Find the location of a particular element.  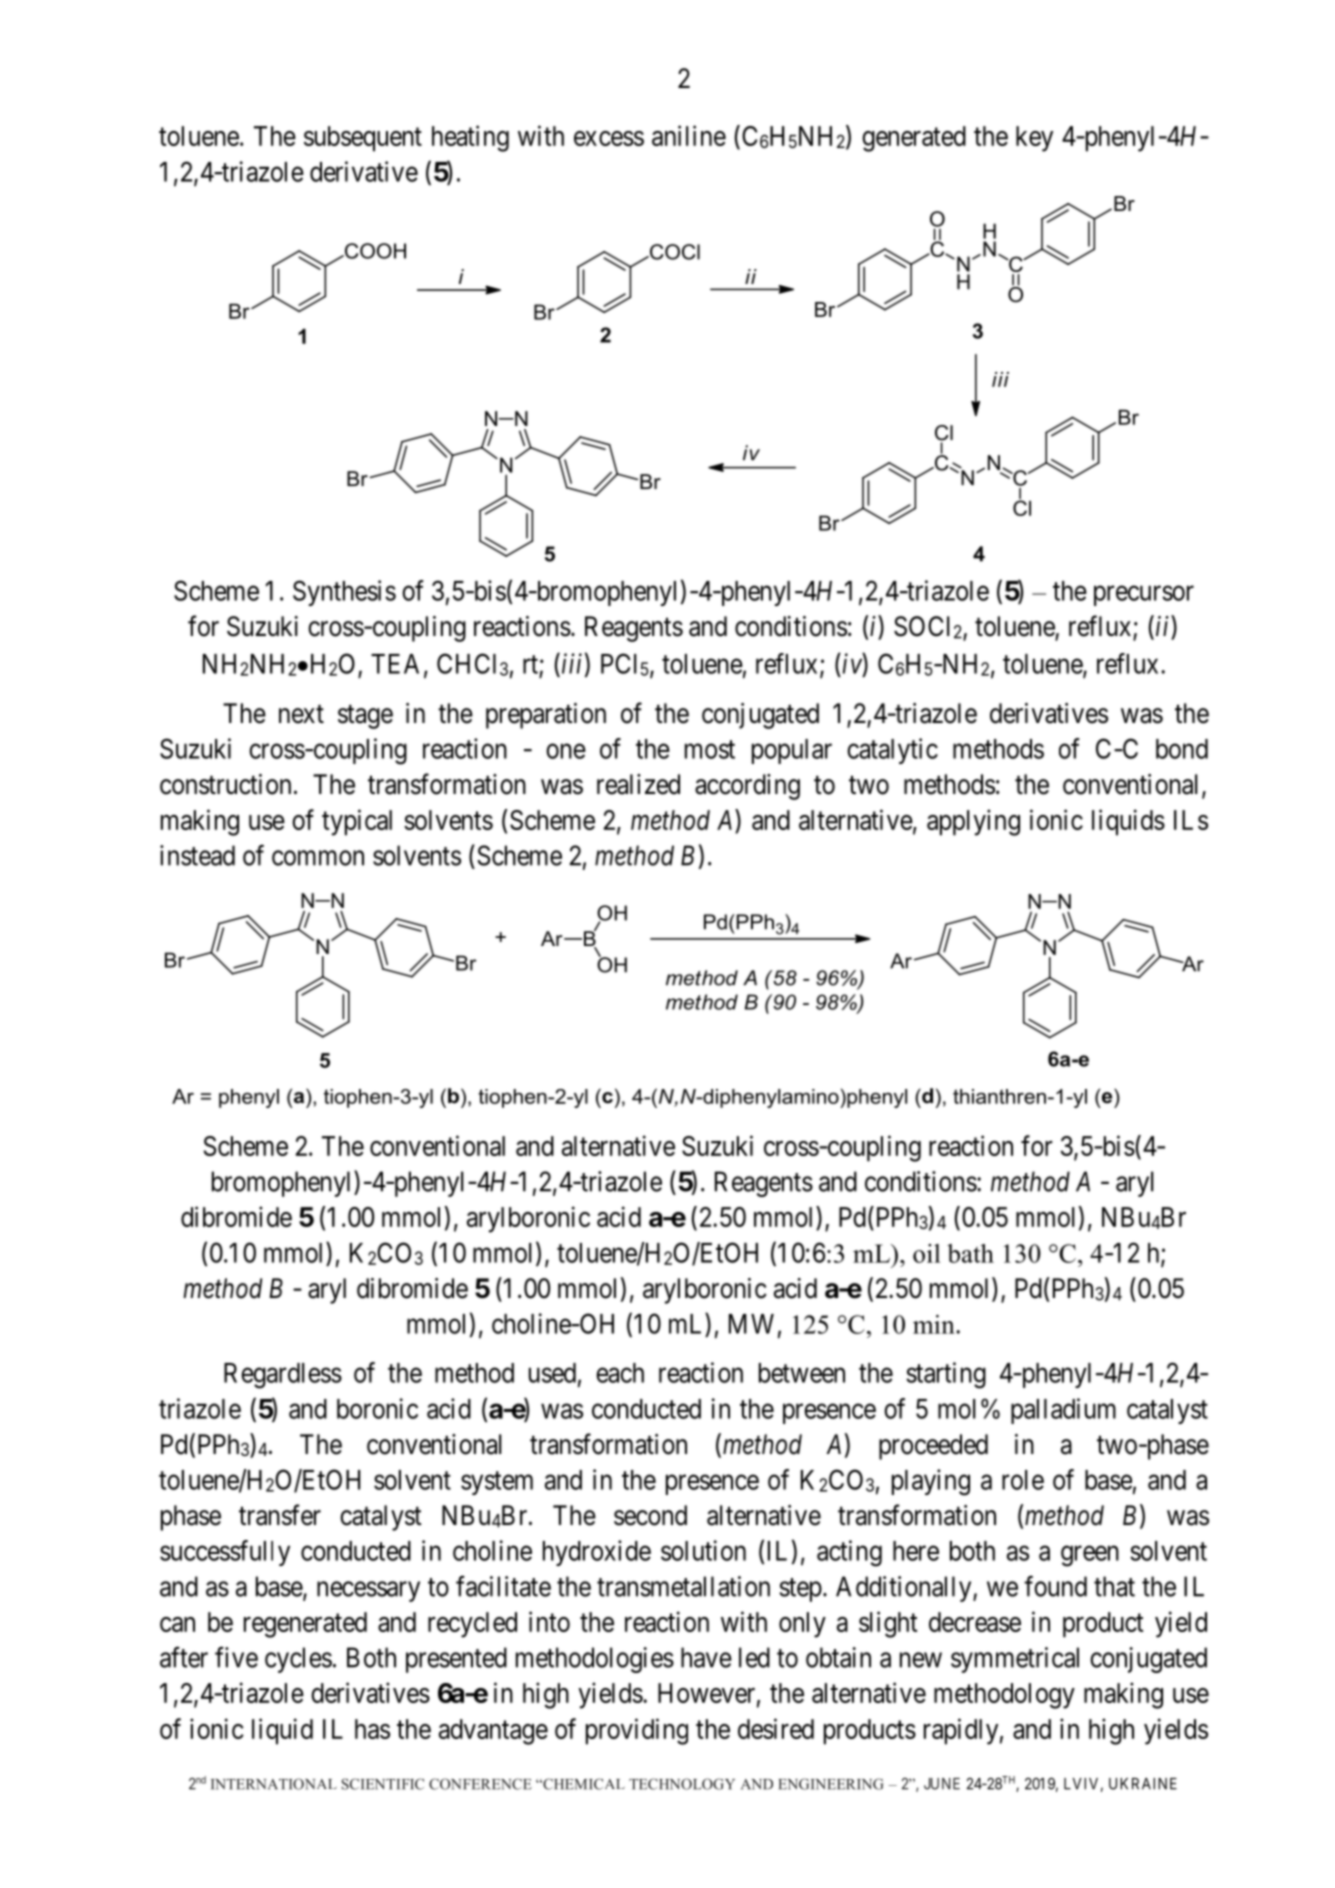

typical is located at coordinates (357, 822).
